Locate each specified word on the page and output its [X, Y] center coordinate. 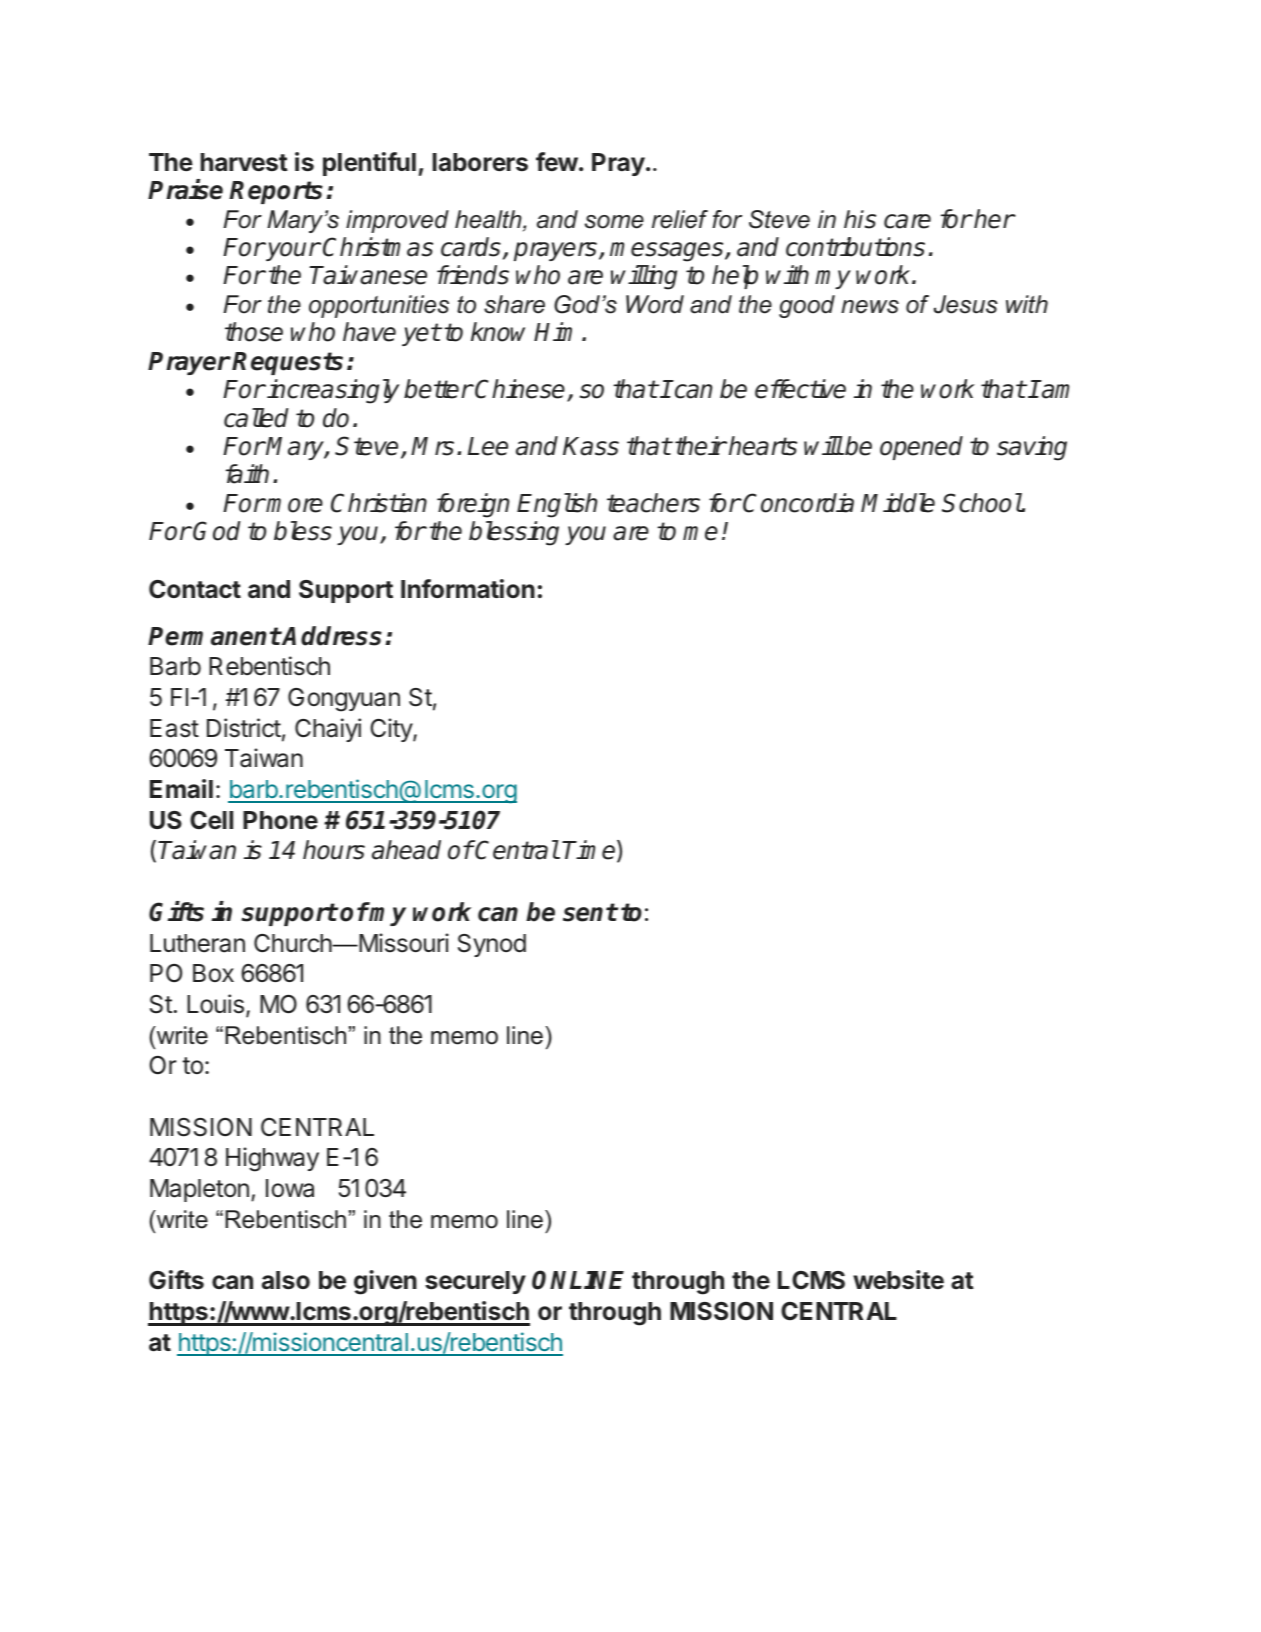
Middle [898, 503]
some [614, 222]
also [286, 1280]
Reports [276, 192]
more [294, 505]
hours [334, 850]
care [907, 221]
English [557, 505]
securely [475, 1282]
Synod [492, 945]
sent [590, 912]
